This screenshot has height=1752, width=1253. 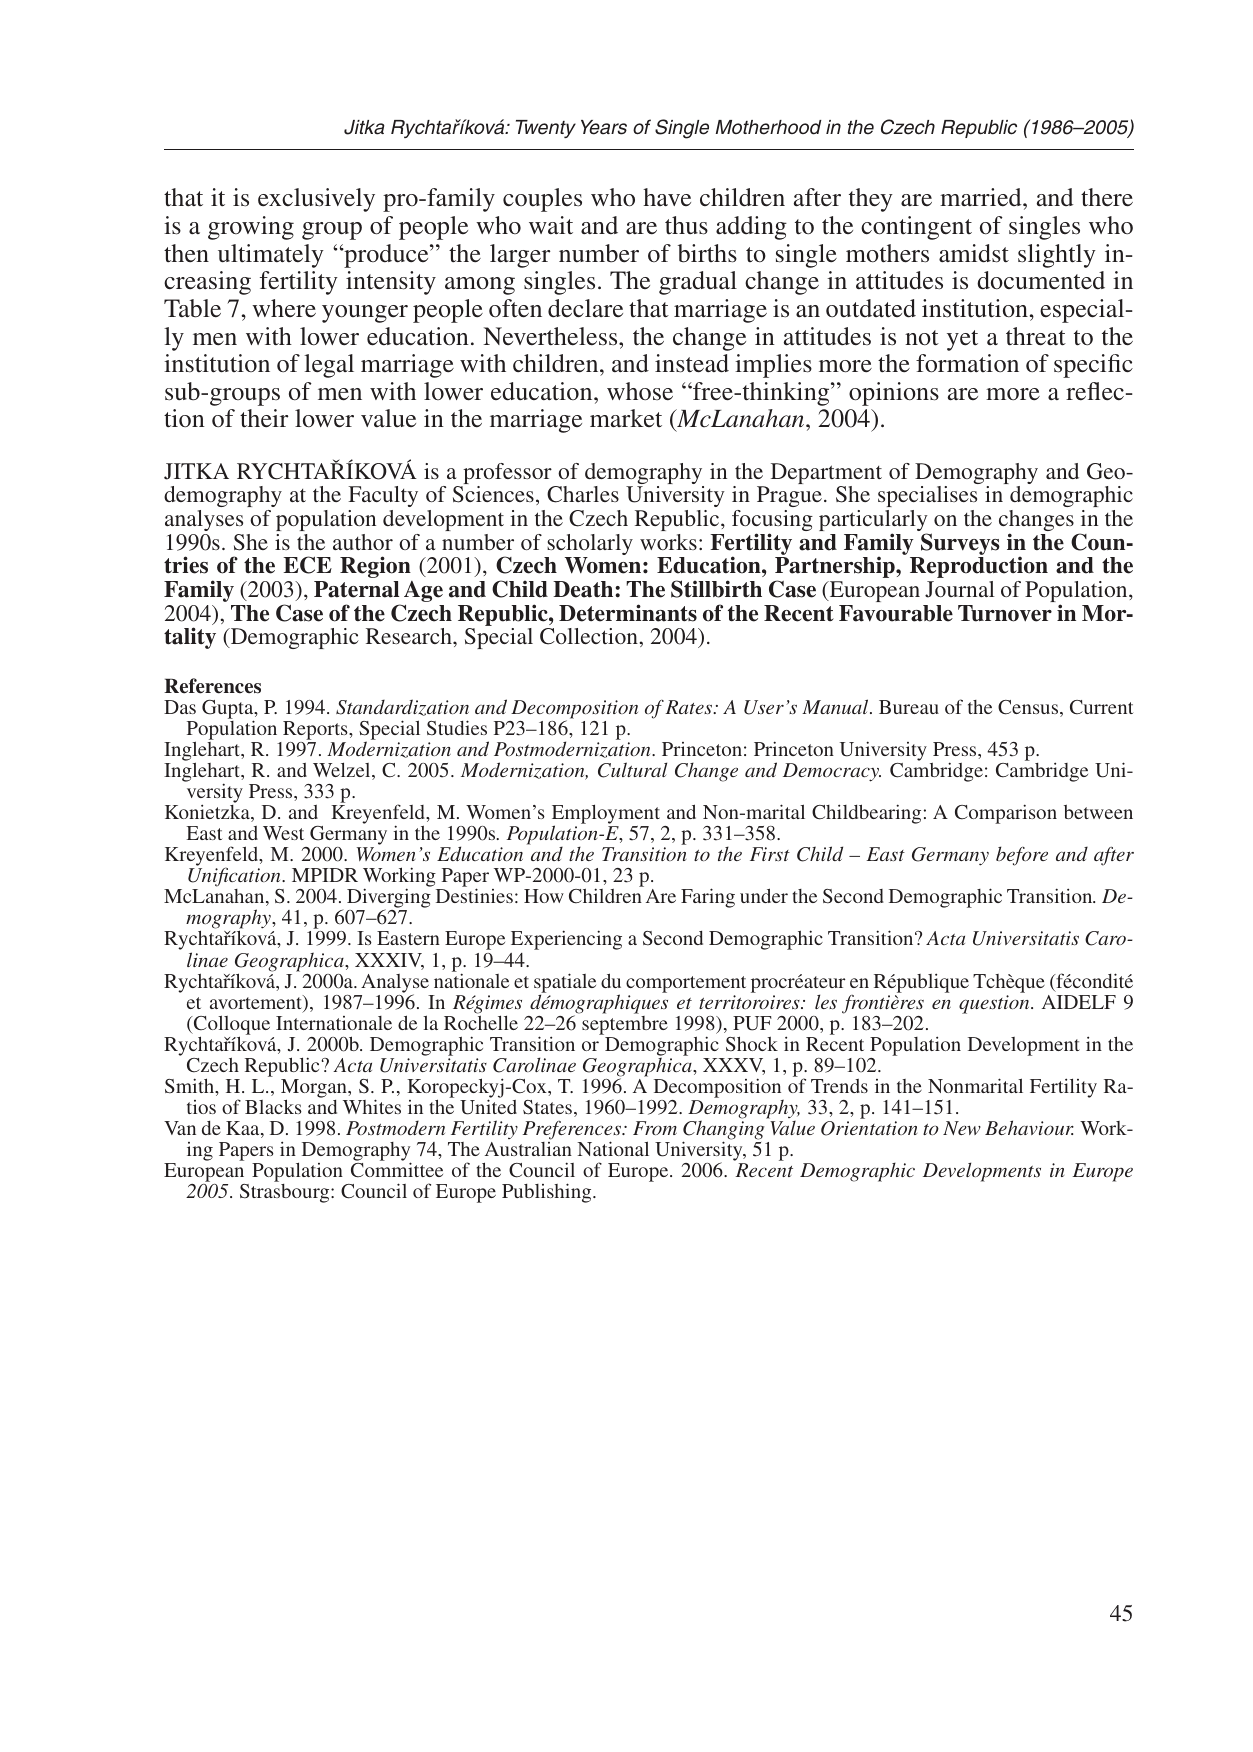 What do you see at coordinates (383, 496) in the screenshot?
I see `Faculty` at bounding box center [383, 496].
